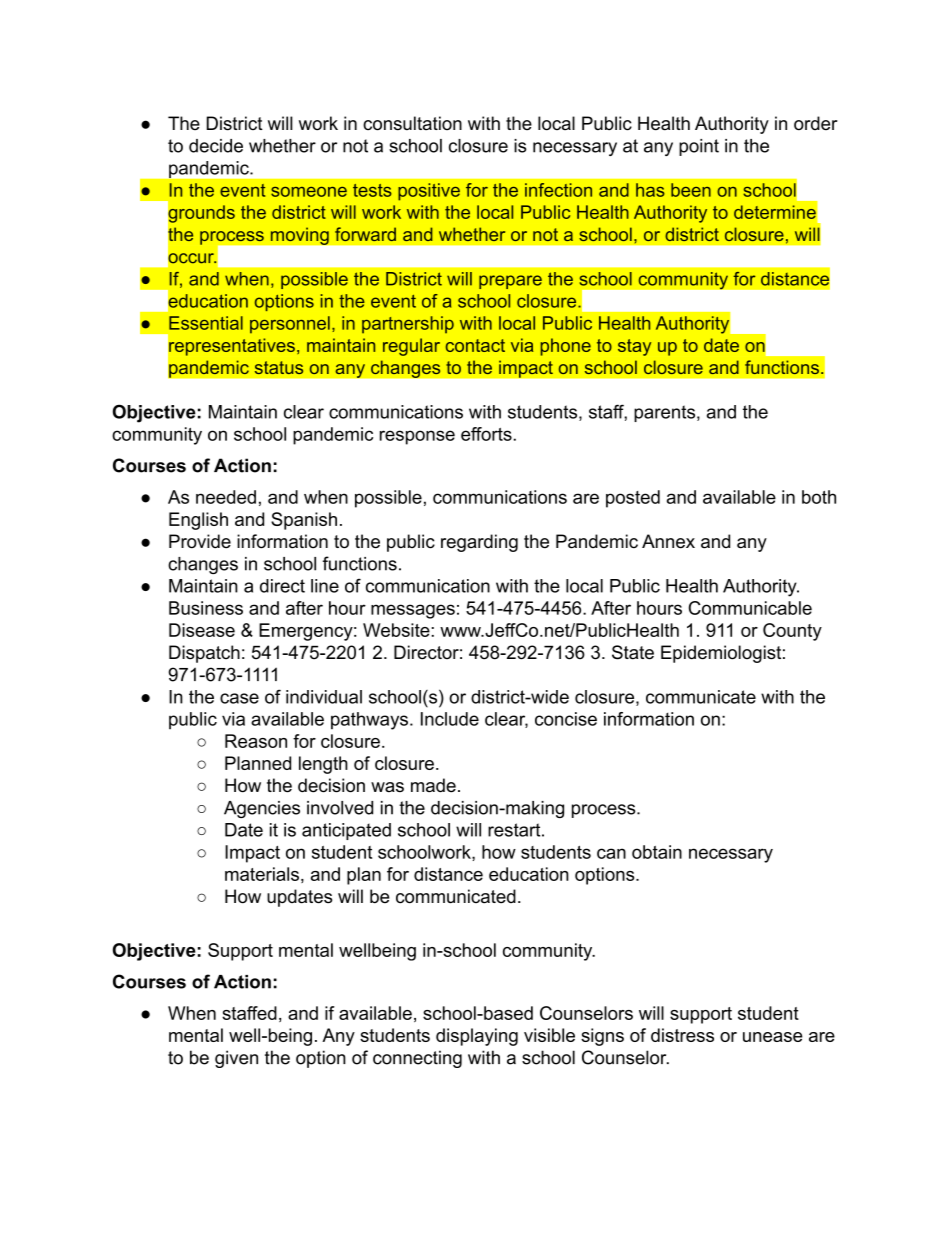 This document has width=952, height=1233. I want to click on infection, so click(558, 190).
